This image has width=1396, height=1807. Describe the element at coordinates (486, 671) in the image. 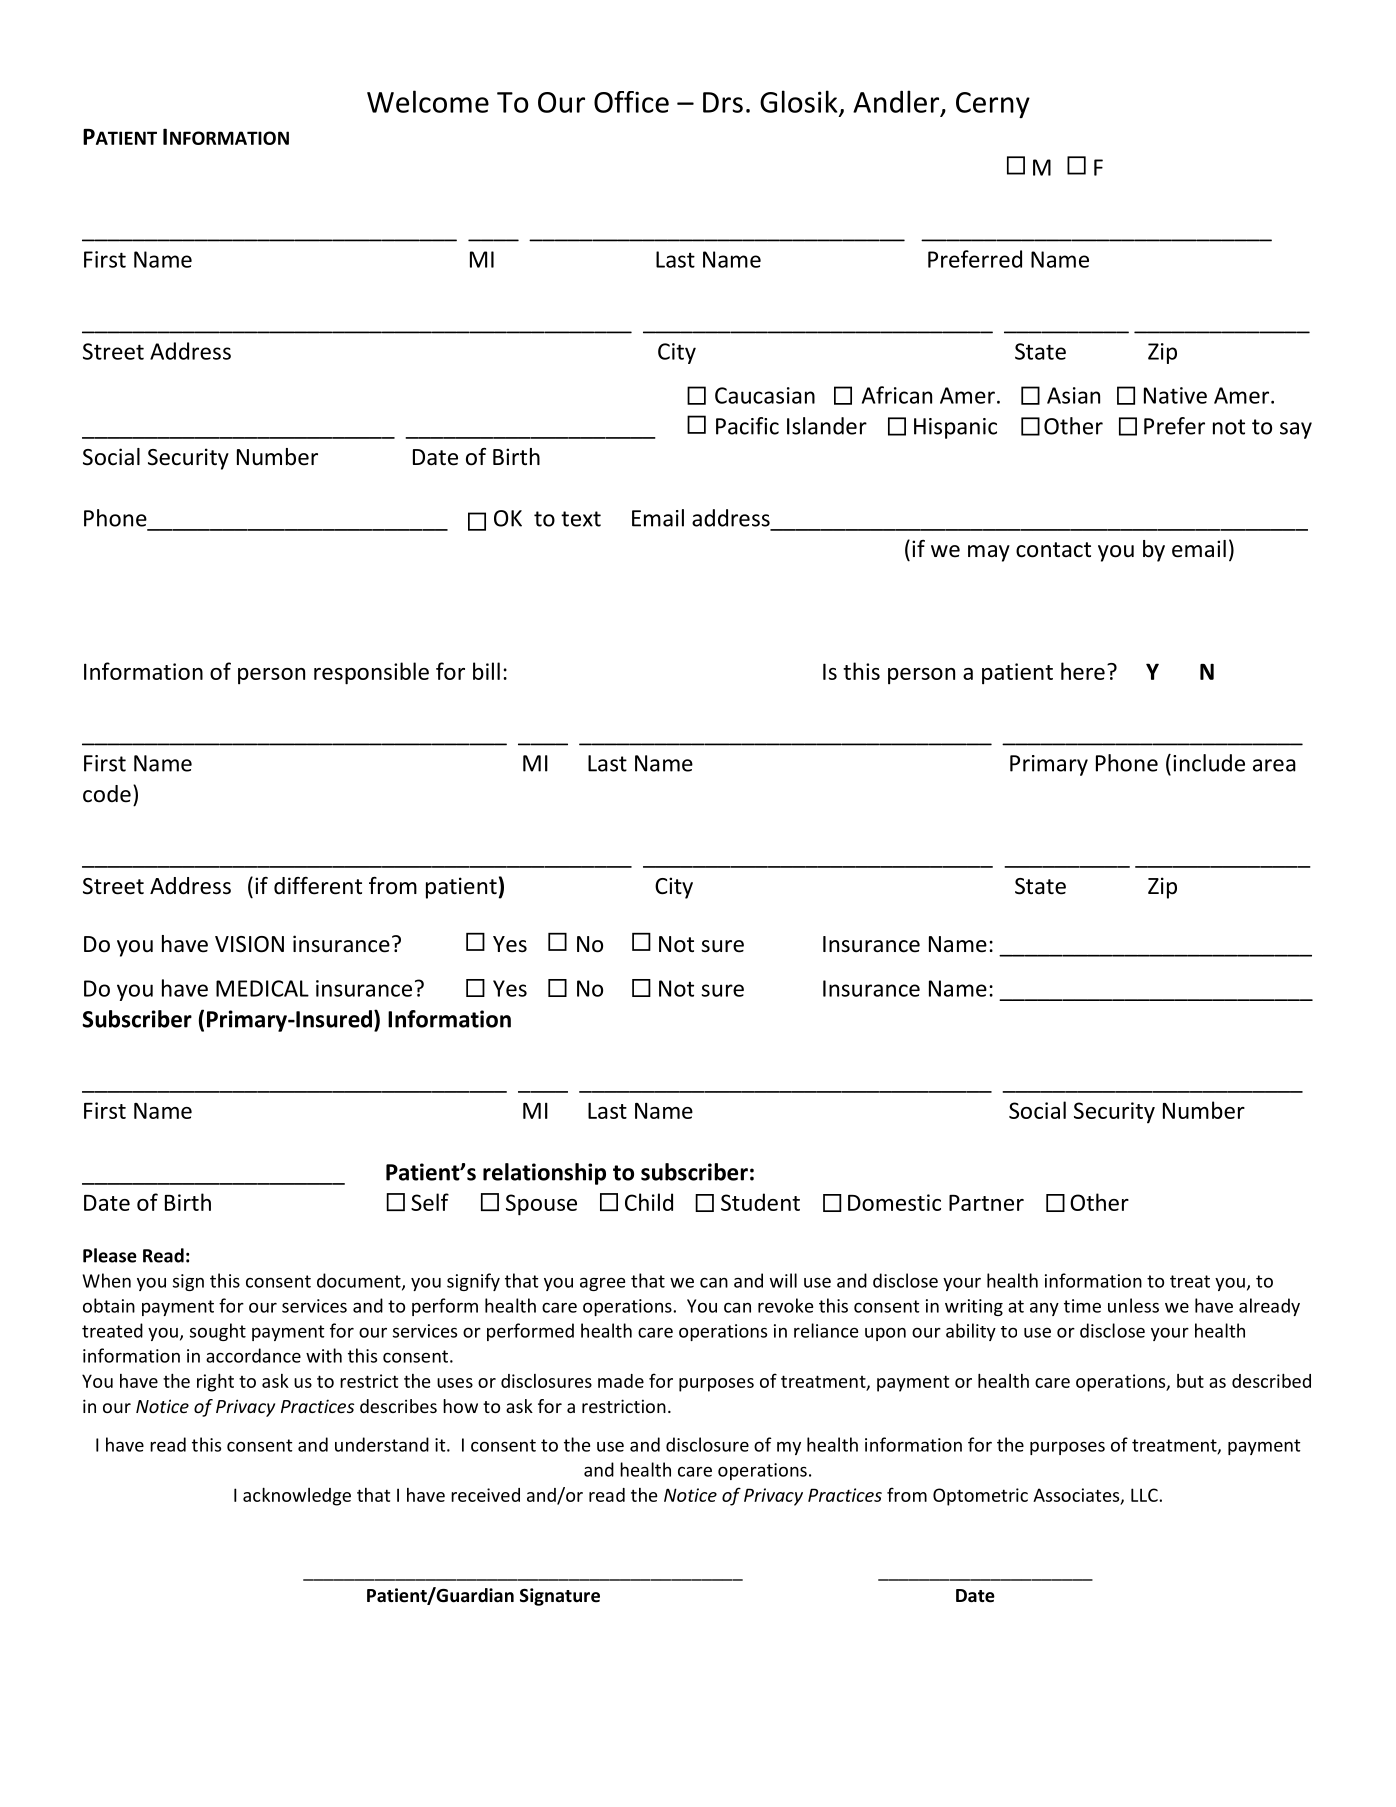

I see `bill` at that location.
